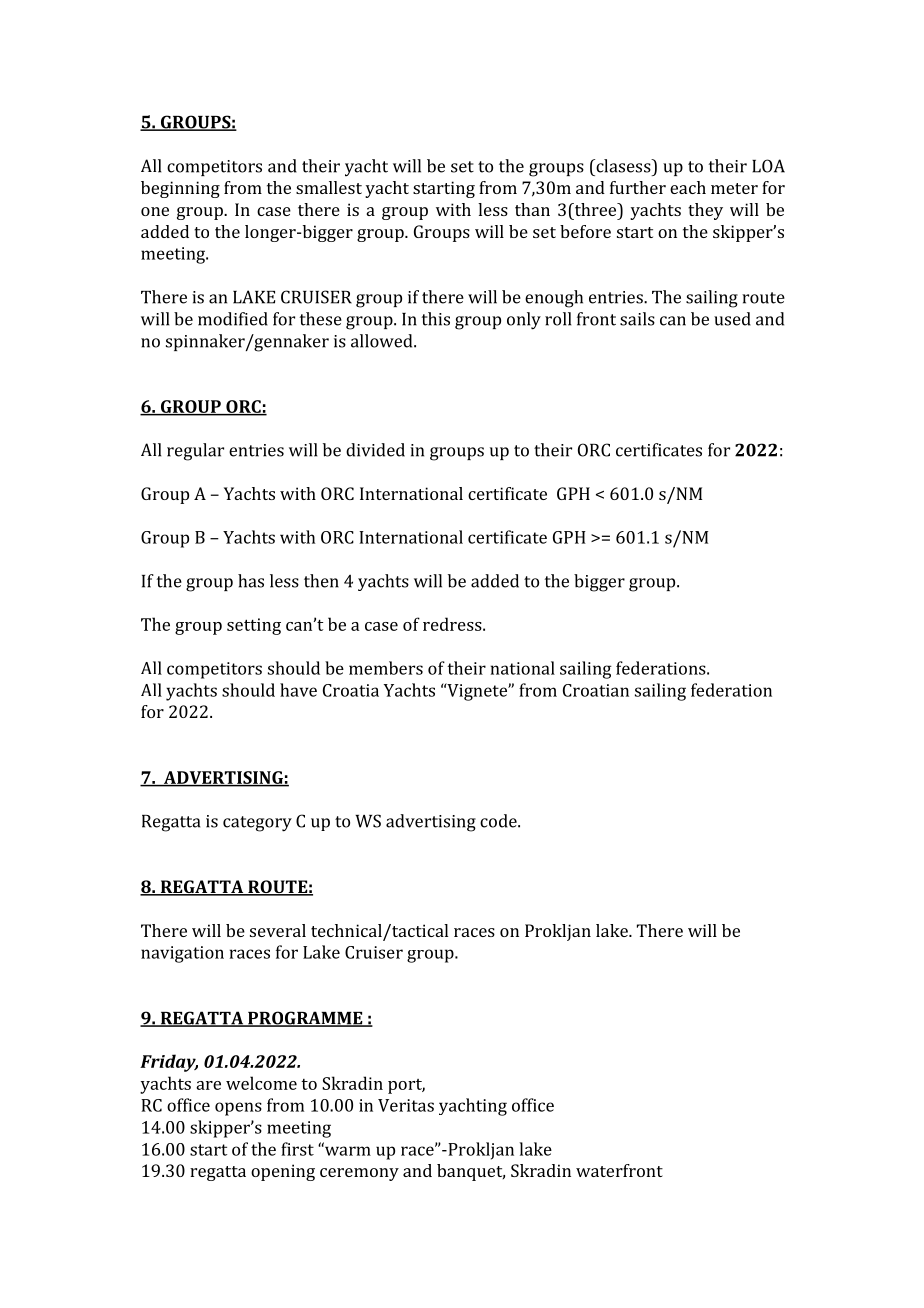  What do you see at coordinates (321, 581) in the screenshot?
I see `then` at bounding box center [321, 581].
